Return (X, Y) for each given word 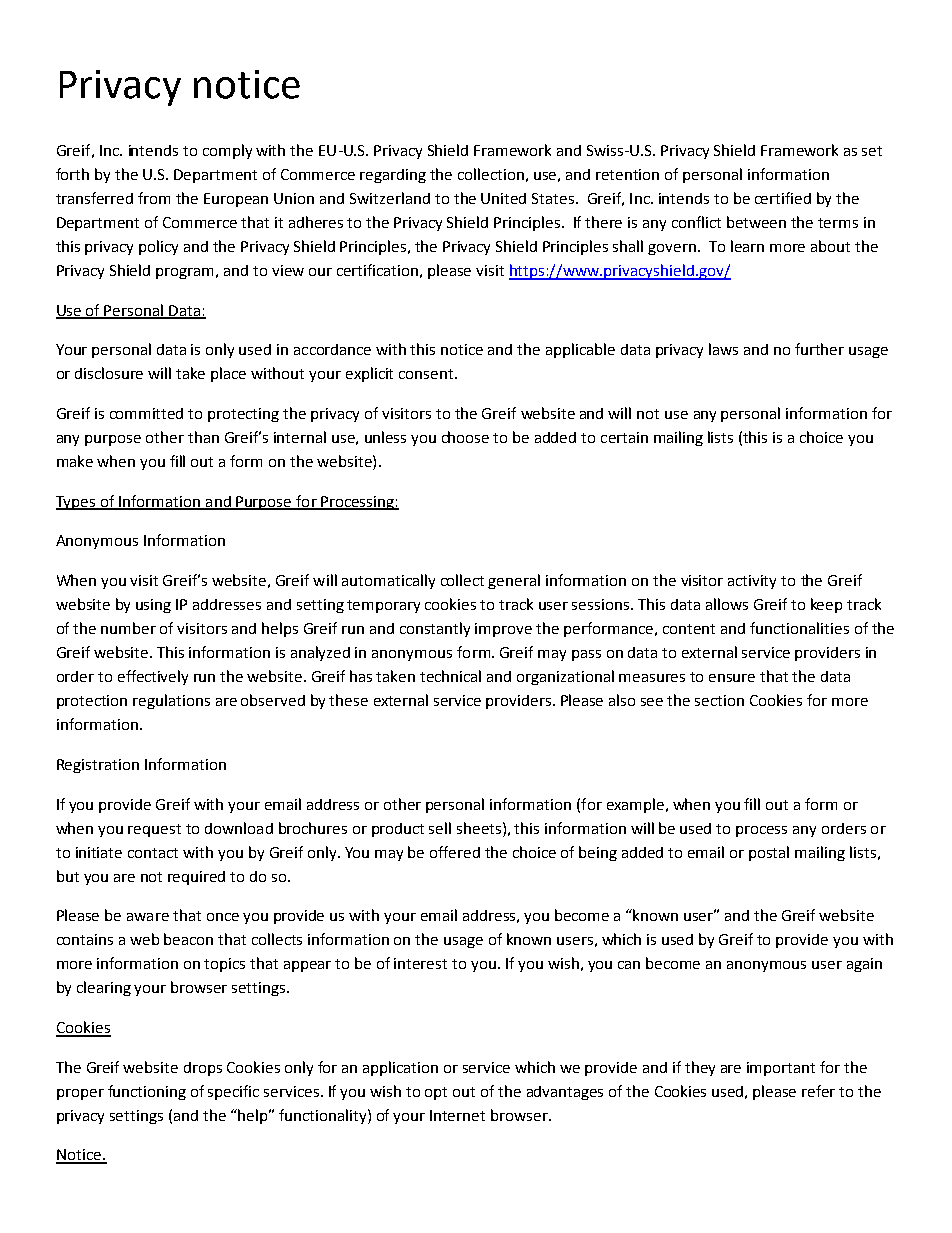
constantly (435, 629)
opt (436, 1093)
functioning (147, 1092)
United (503, 198)
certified (783, 198)
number (128, 628)
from (154, 198)
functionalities (799, 628)
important (781, 1069)
